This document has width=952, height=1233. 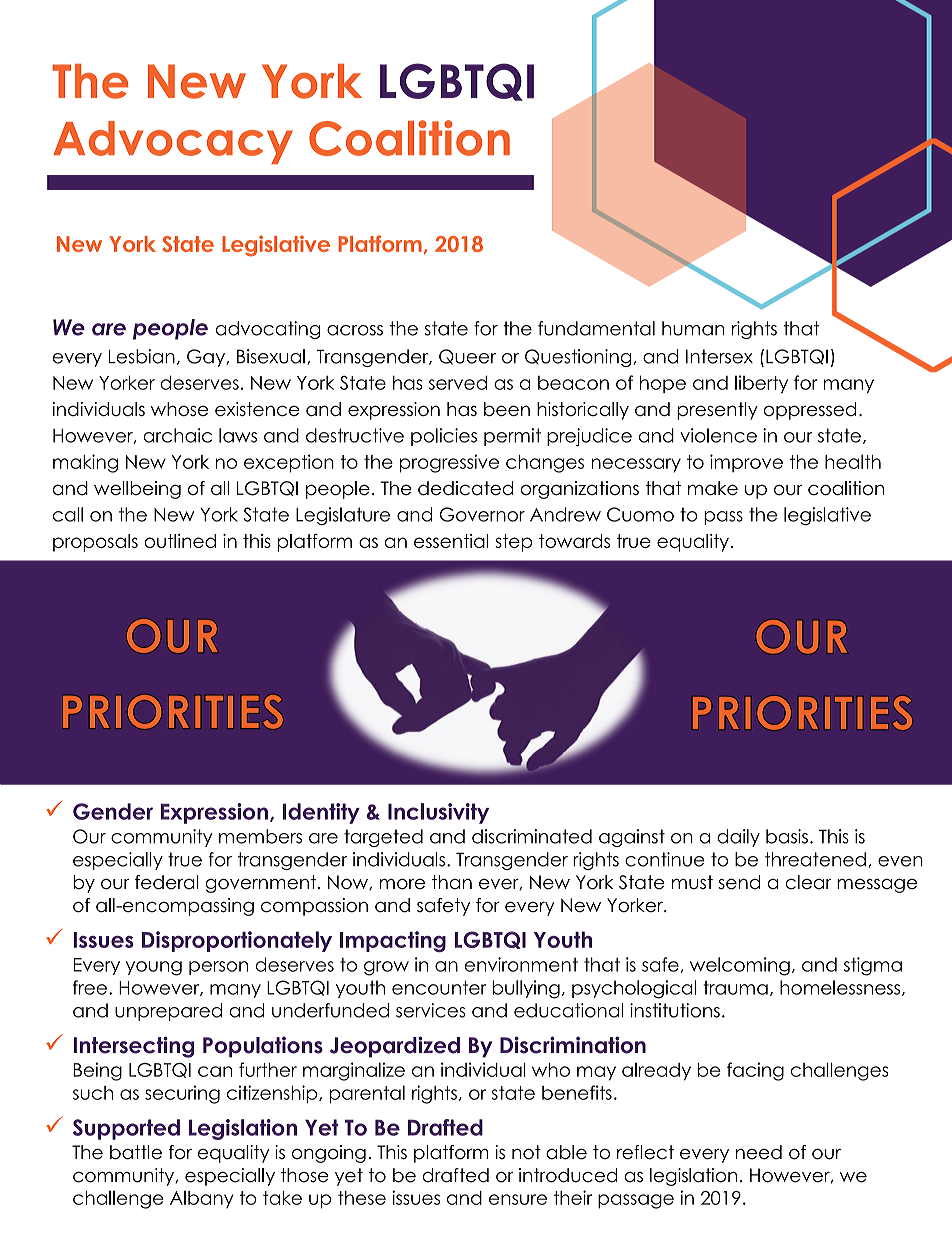 What do you see at coordinates (201, 1199) in the document?
I see `Albany` at bounding box center [201, 1199].
